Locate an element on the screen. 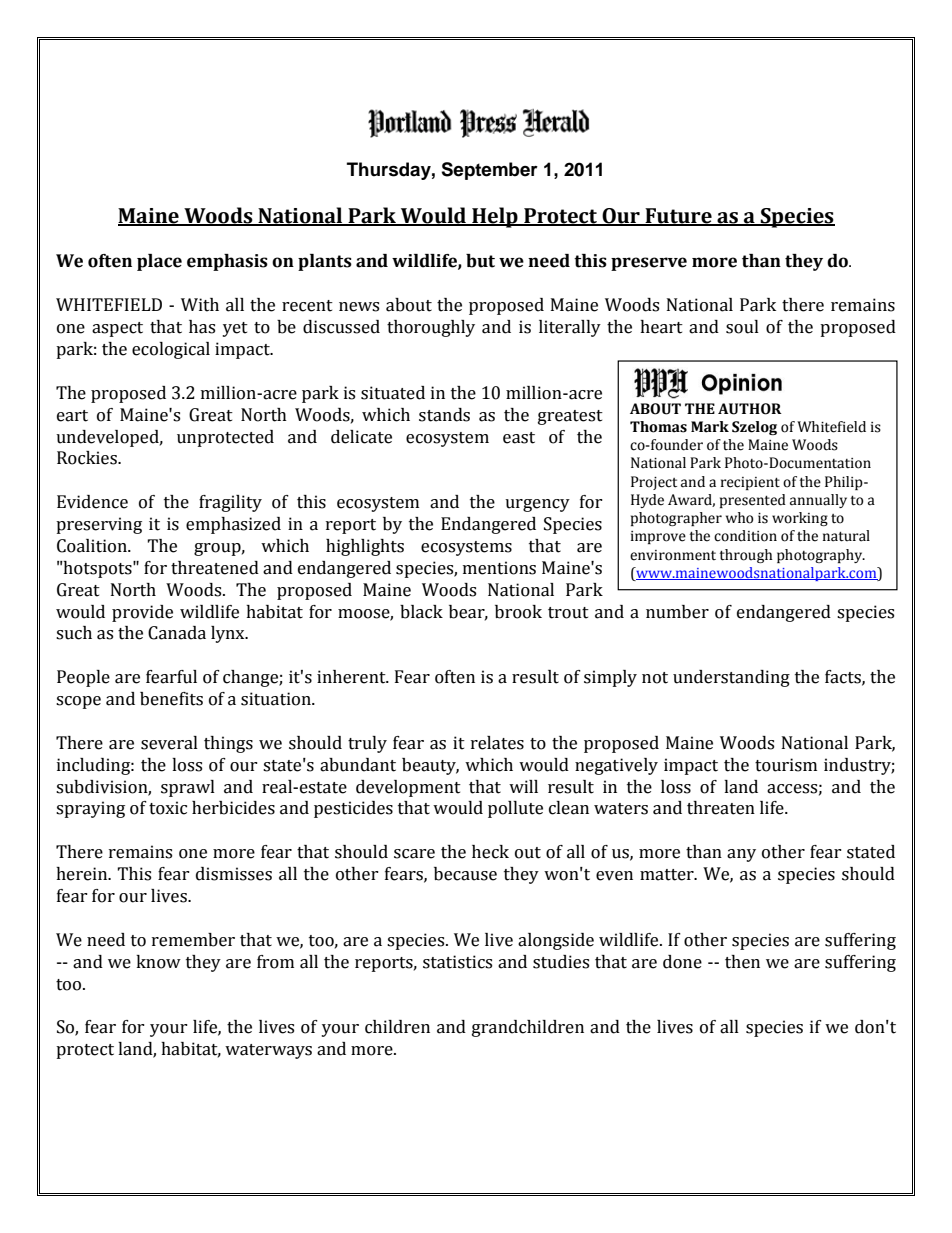  dismisses is located at coordinates (234, 874).
